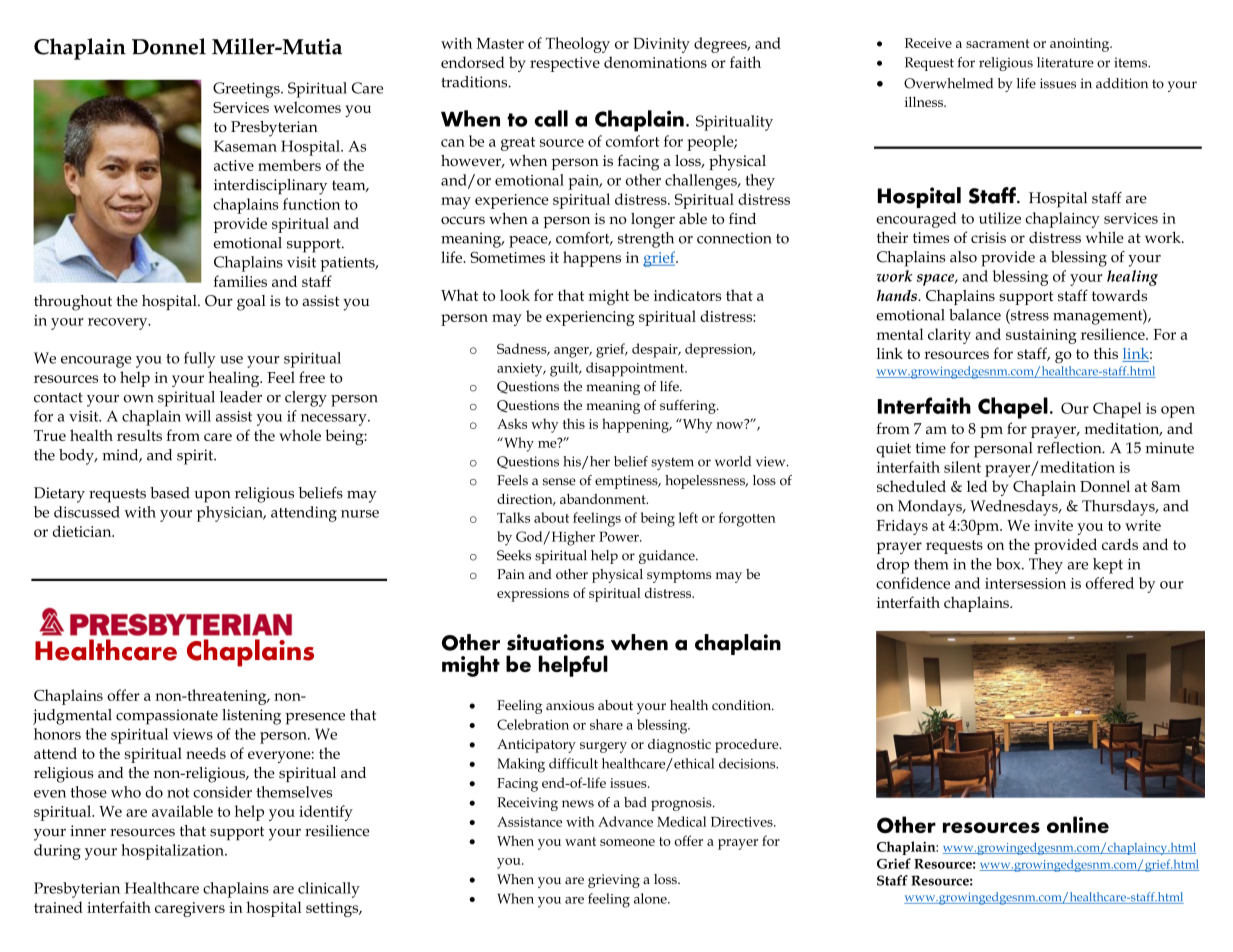 The width and height of the screenshot is (1233, 952). Describe the element at coordinates (58, 907) in the screenshot. I see `trained` at that location.
